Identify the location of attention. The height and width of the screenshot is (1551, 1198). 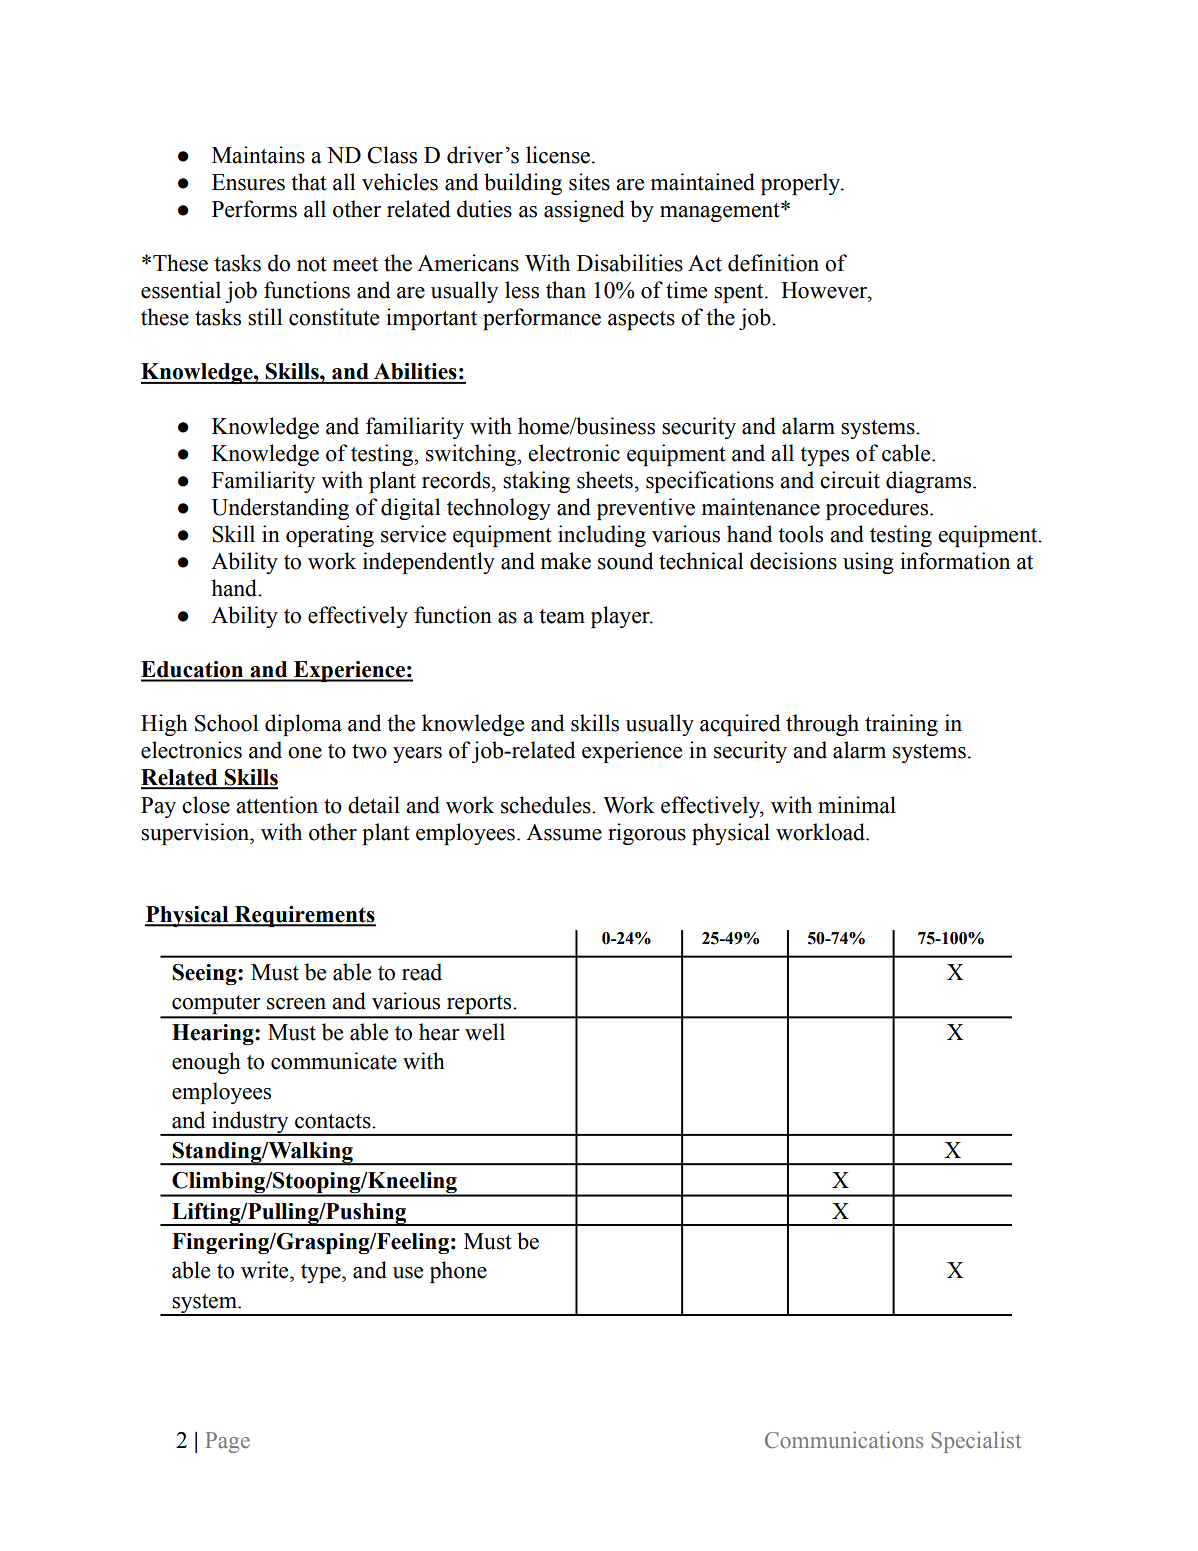
(277, 805).
